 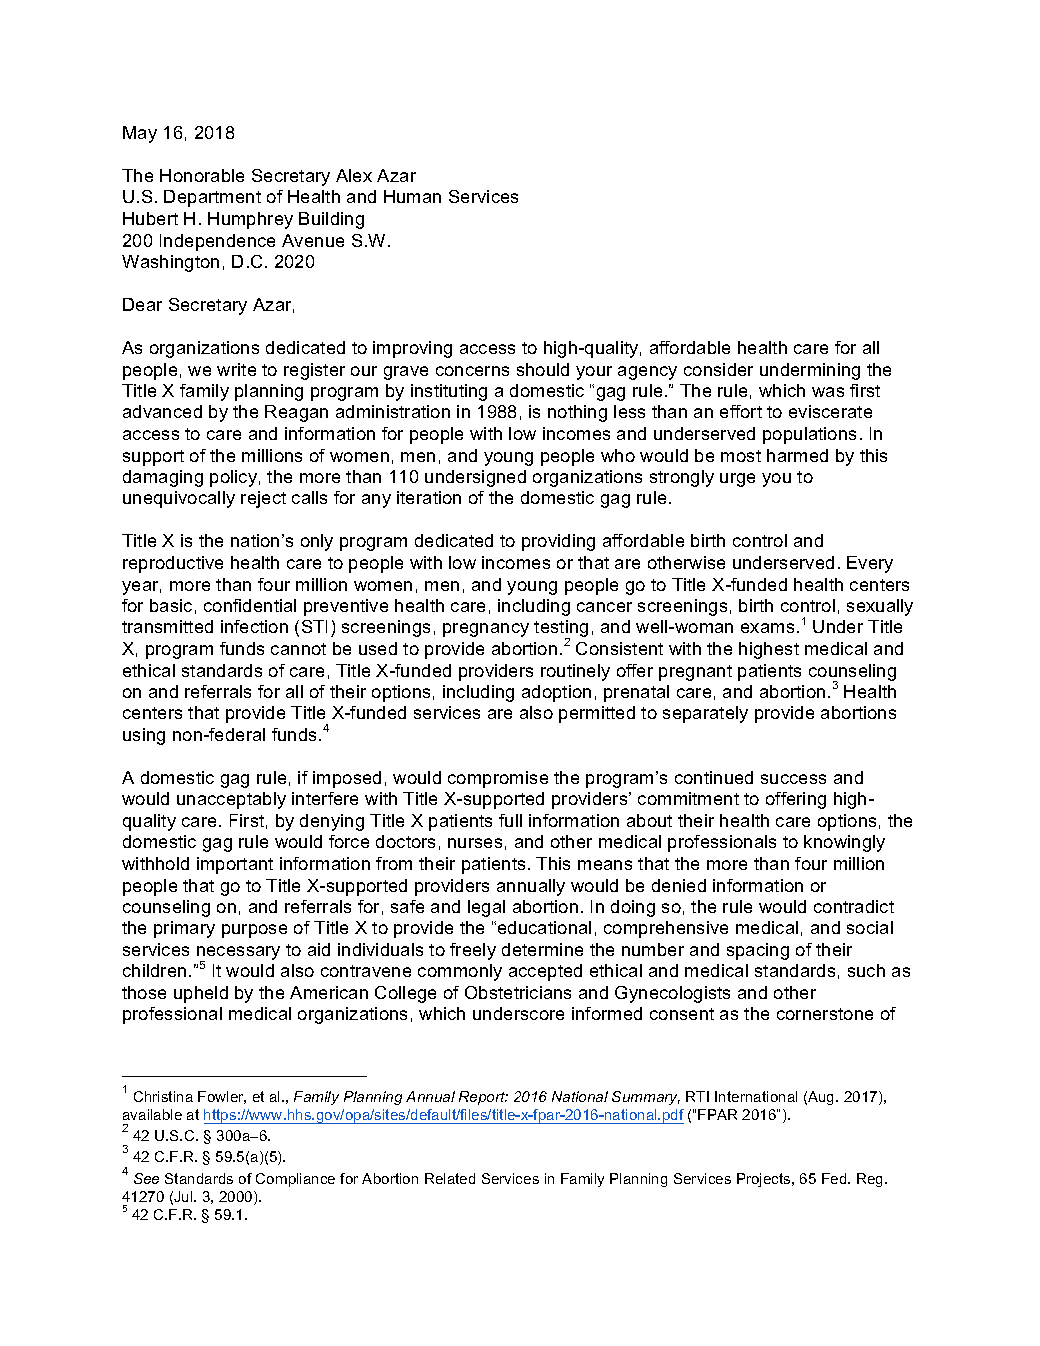 What do you see at coordinates (450, 1178) in the image?
I see `Related` at bounding box center [450, 1178].
